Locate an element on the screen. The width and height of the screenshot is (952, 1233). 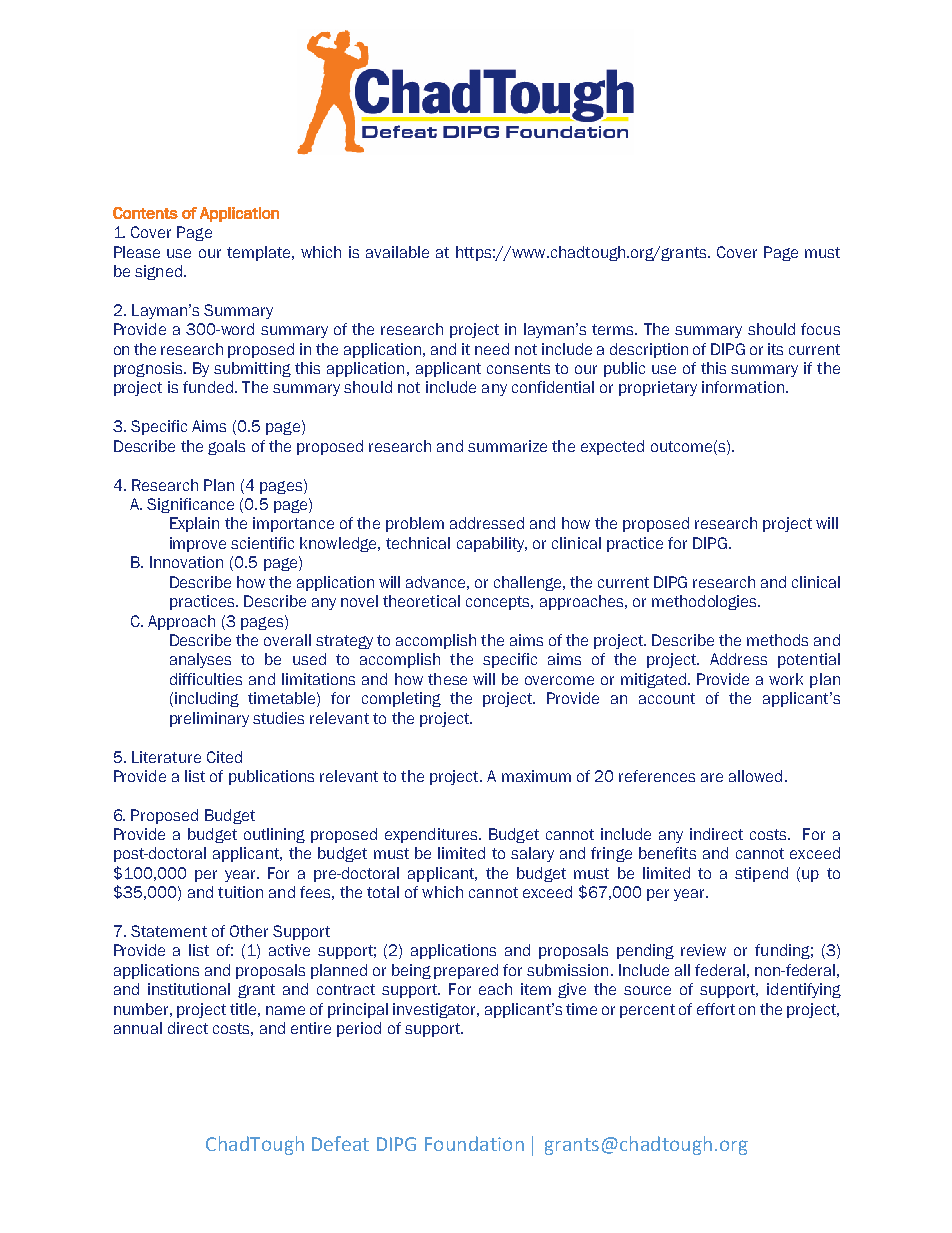
salary is located at coordinates (532, 854).
